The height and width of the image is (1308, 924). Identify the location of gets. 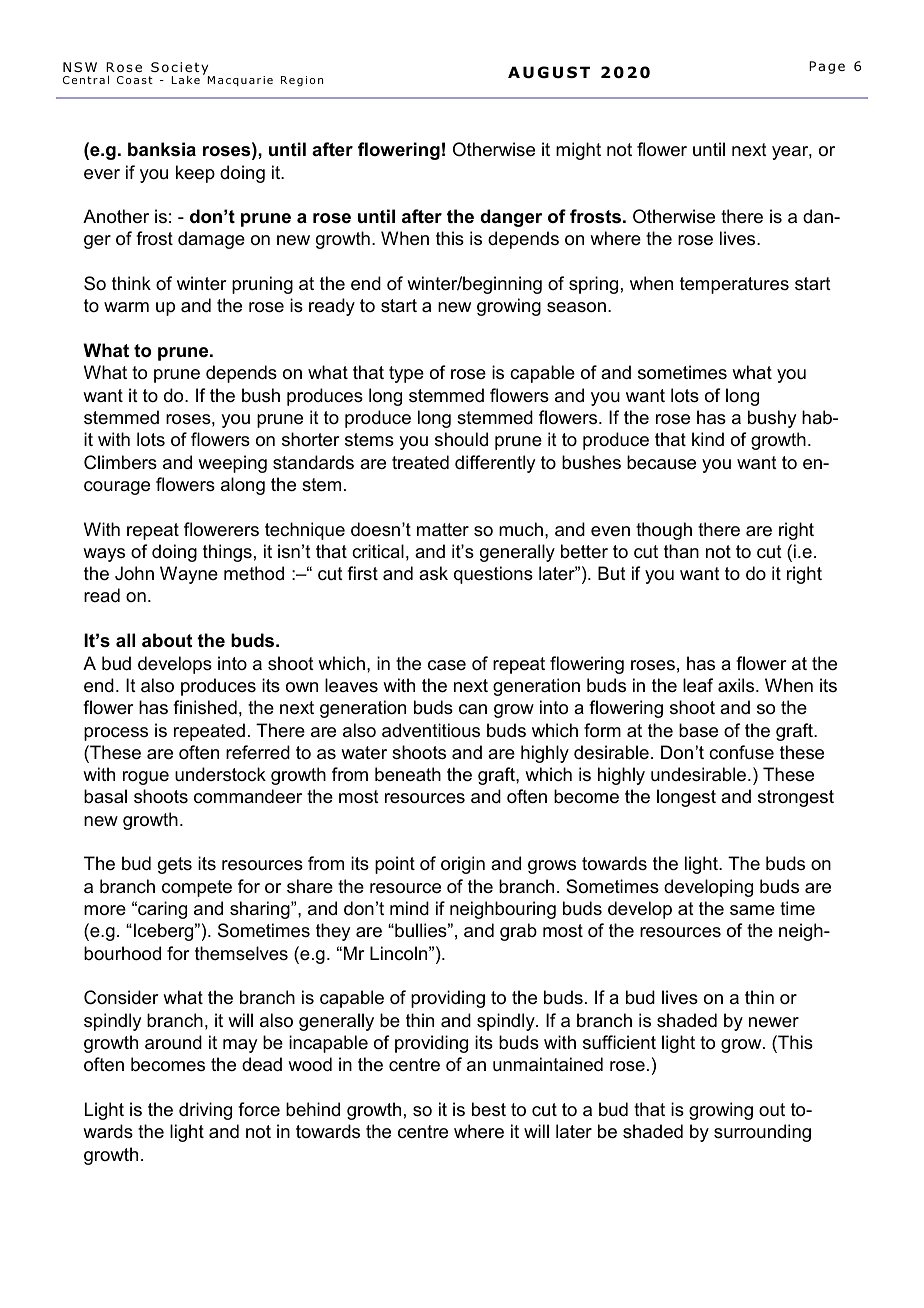
(175, 865).
